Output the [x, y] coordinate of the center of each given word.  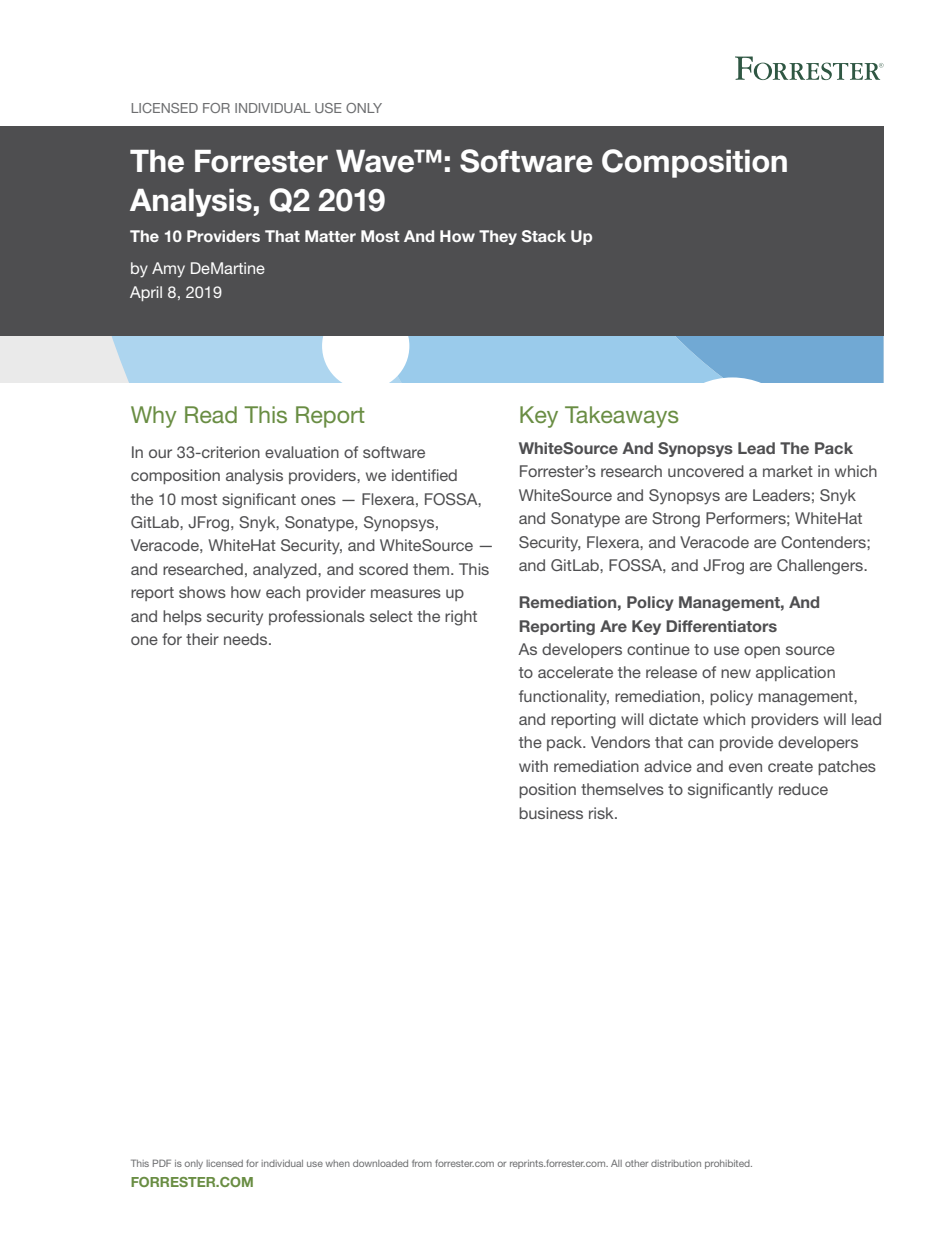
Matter [330, 236]
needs [247, 639]
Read [211, 414]
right [461, 618]
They [498, 237]
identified [424, 475]
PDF [162, 1163]
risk [602, 813]
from [422, 1163]
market [788, 471]
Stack [544, 236]
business [551, 813]
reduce [803, 789]
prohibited [728, 1164]
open [762, 652]
